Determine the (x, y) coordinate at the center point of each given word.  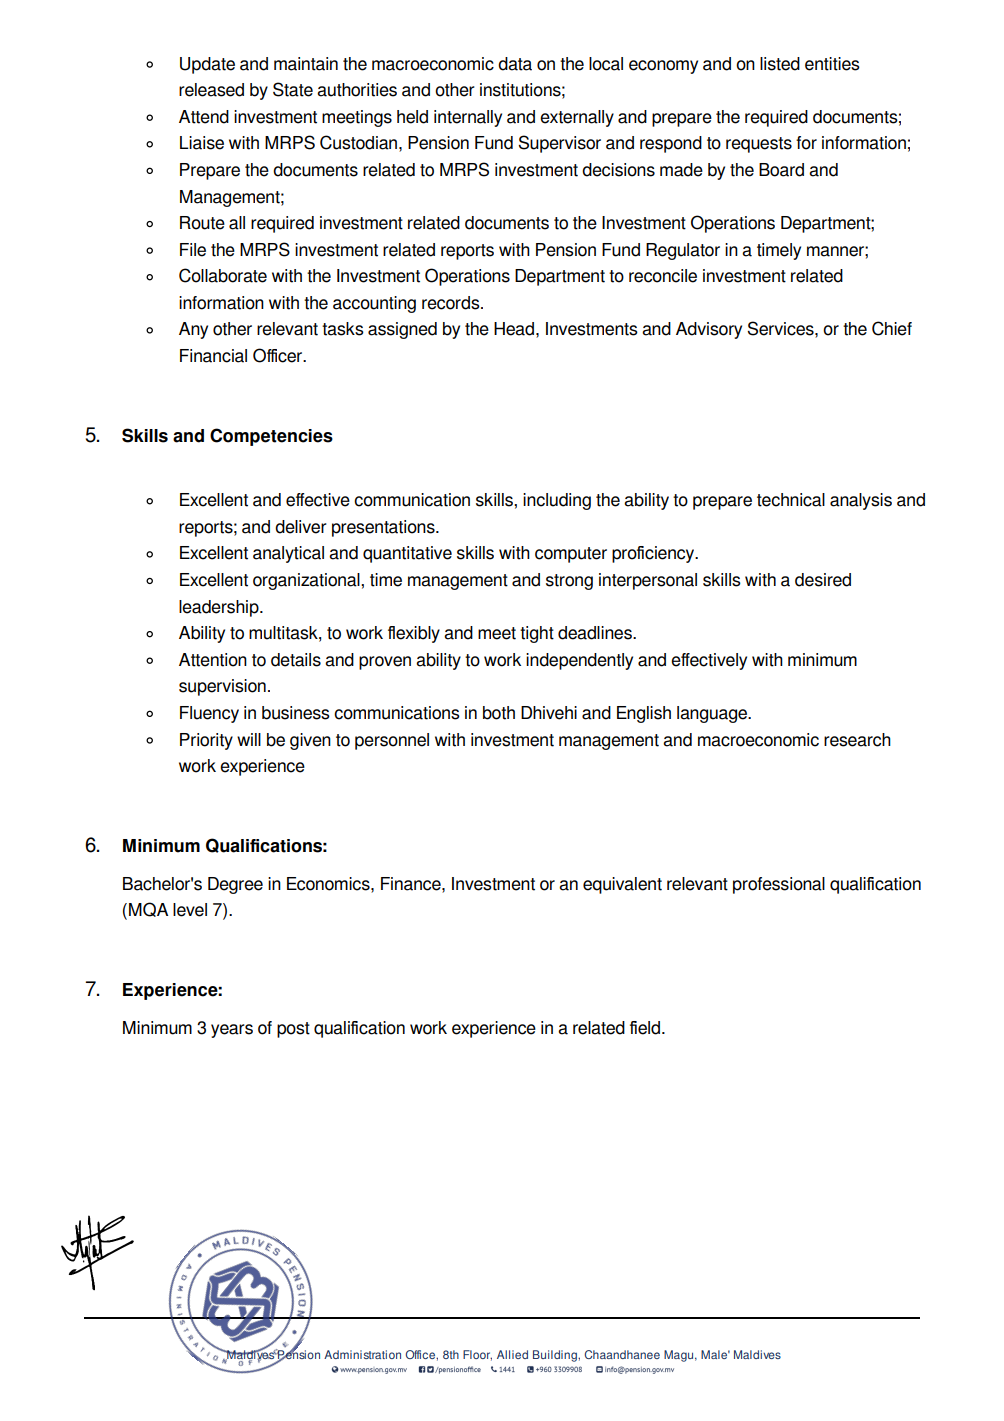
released (211, 90)
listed (780, 64)
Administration (362, 1354)
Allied (512, 1354)
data (515, 64)
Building (556, 1356)
